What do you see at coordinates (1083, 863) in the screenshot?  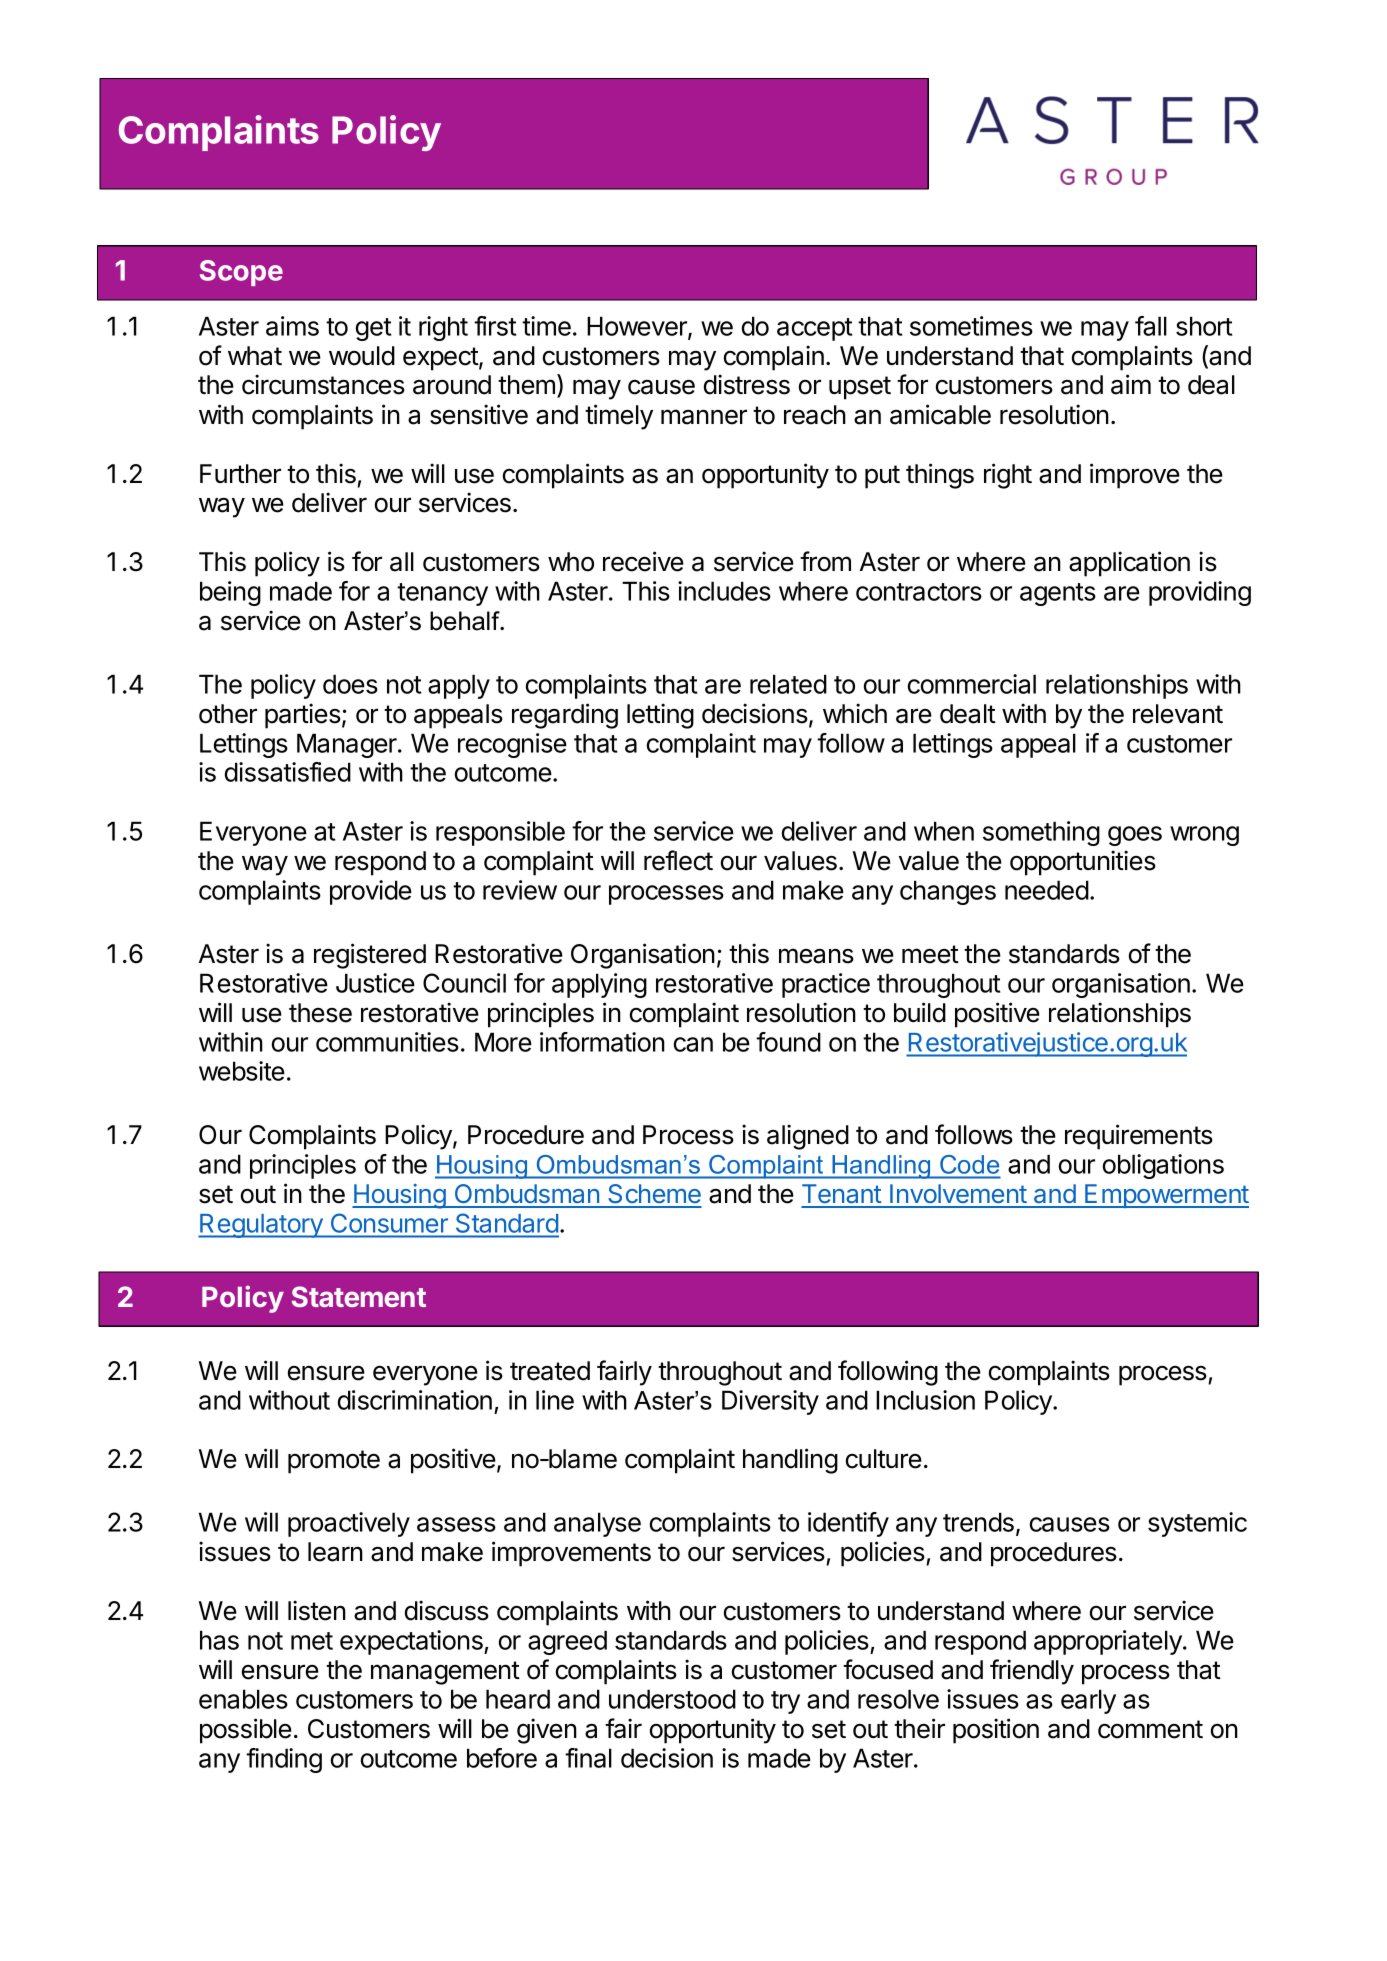 I see `opportunities` at bounding box center [1083, 863].
